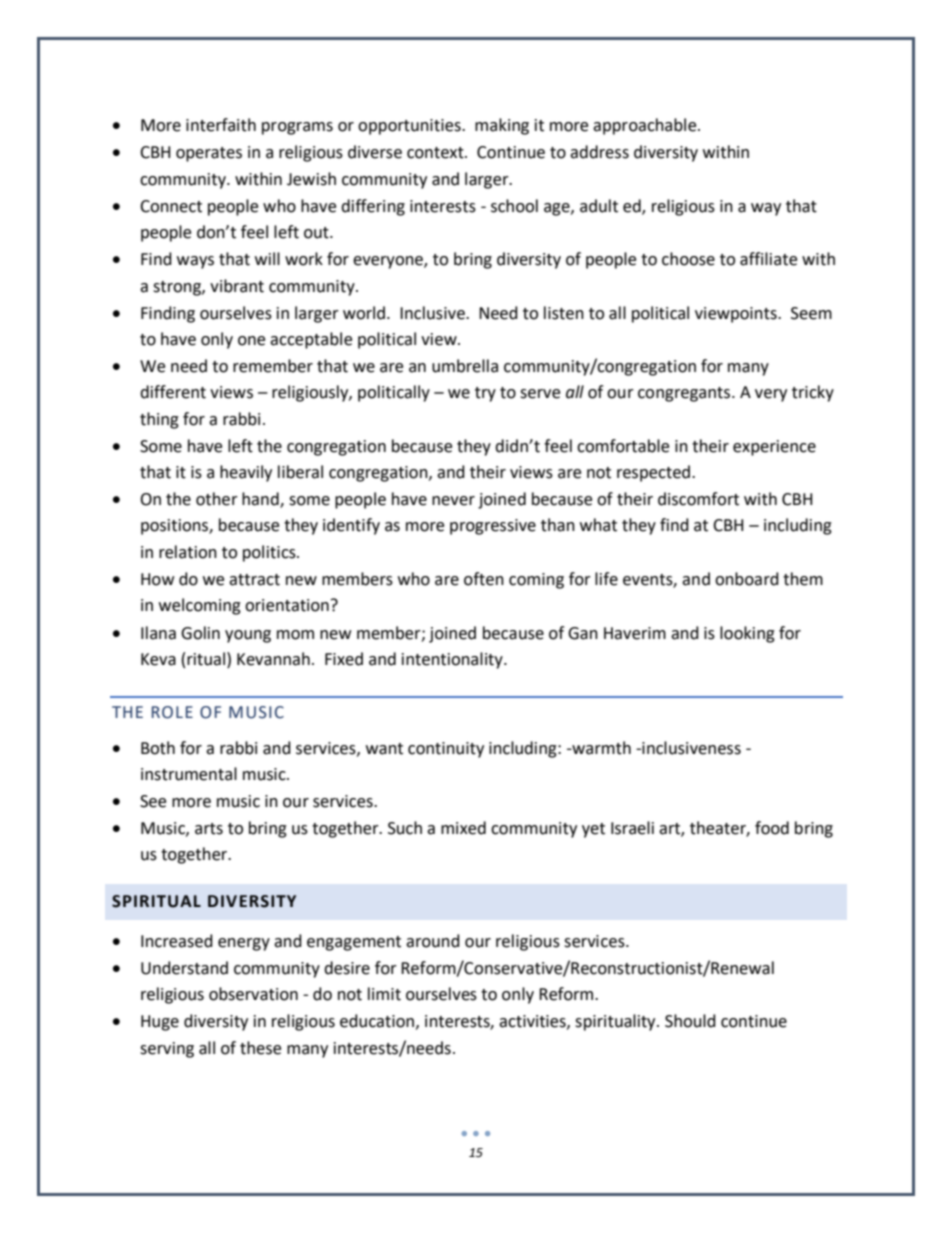  I want to click on approachable, so click(646, 126).
